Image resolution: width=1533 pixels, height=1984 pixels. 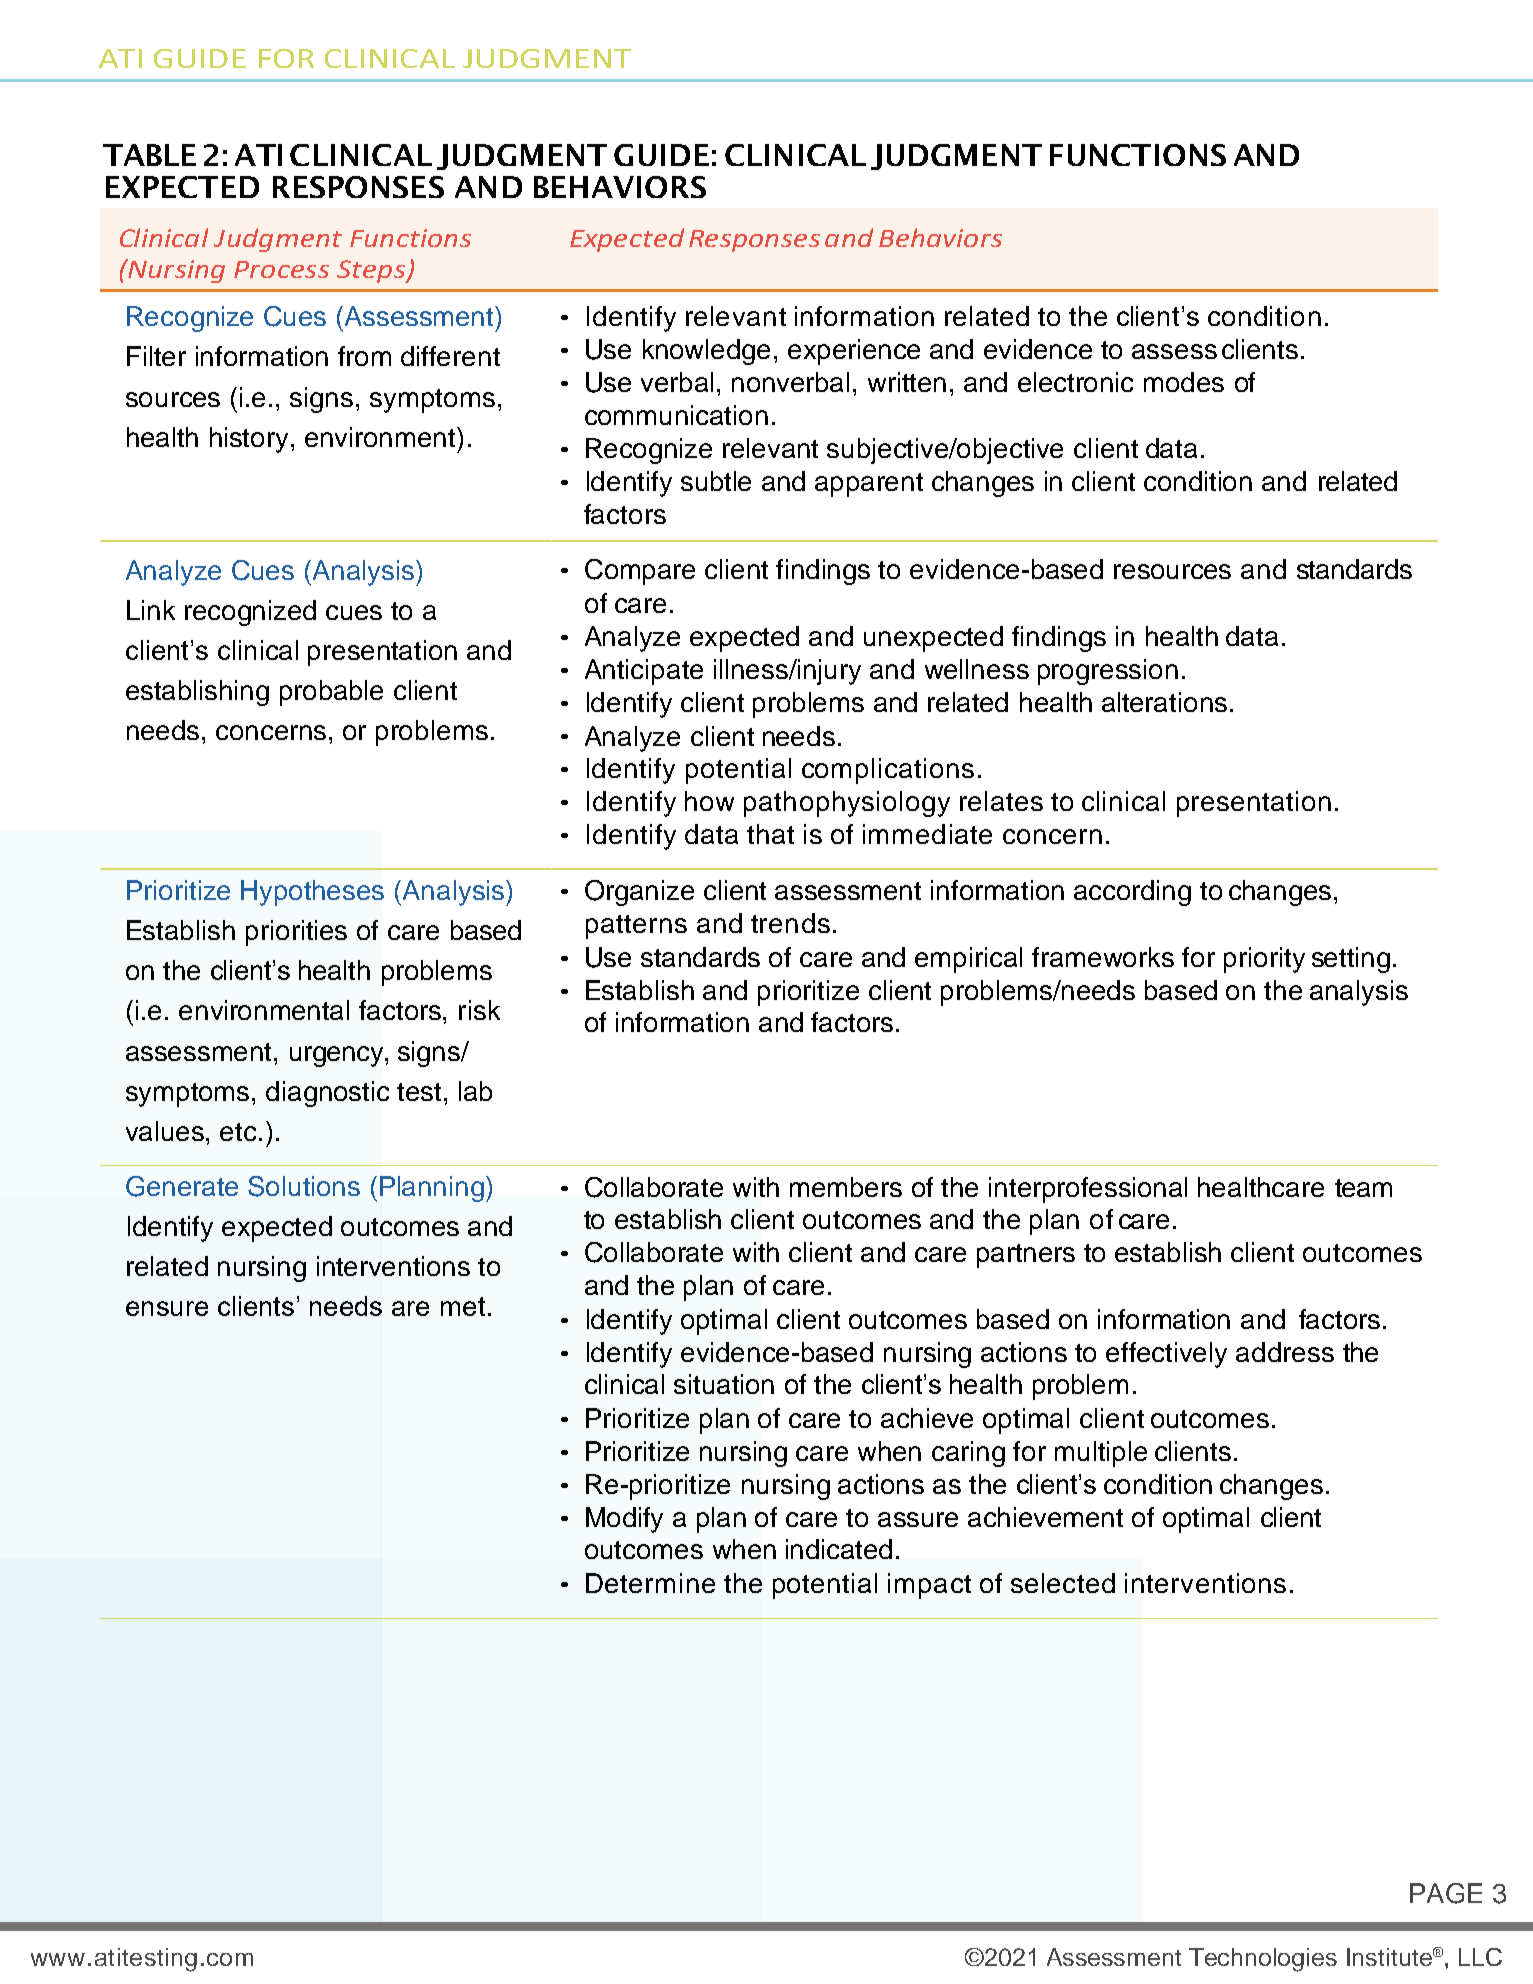 I want to click on modes, so click(x=1184, y=382).
